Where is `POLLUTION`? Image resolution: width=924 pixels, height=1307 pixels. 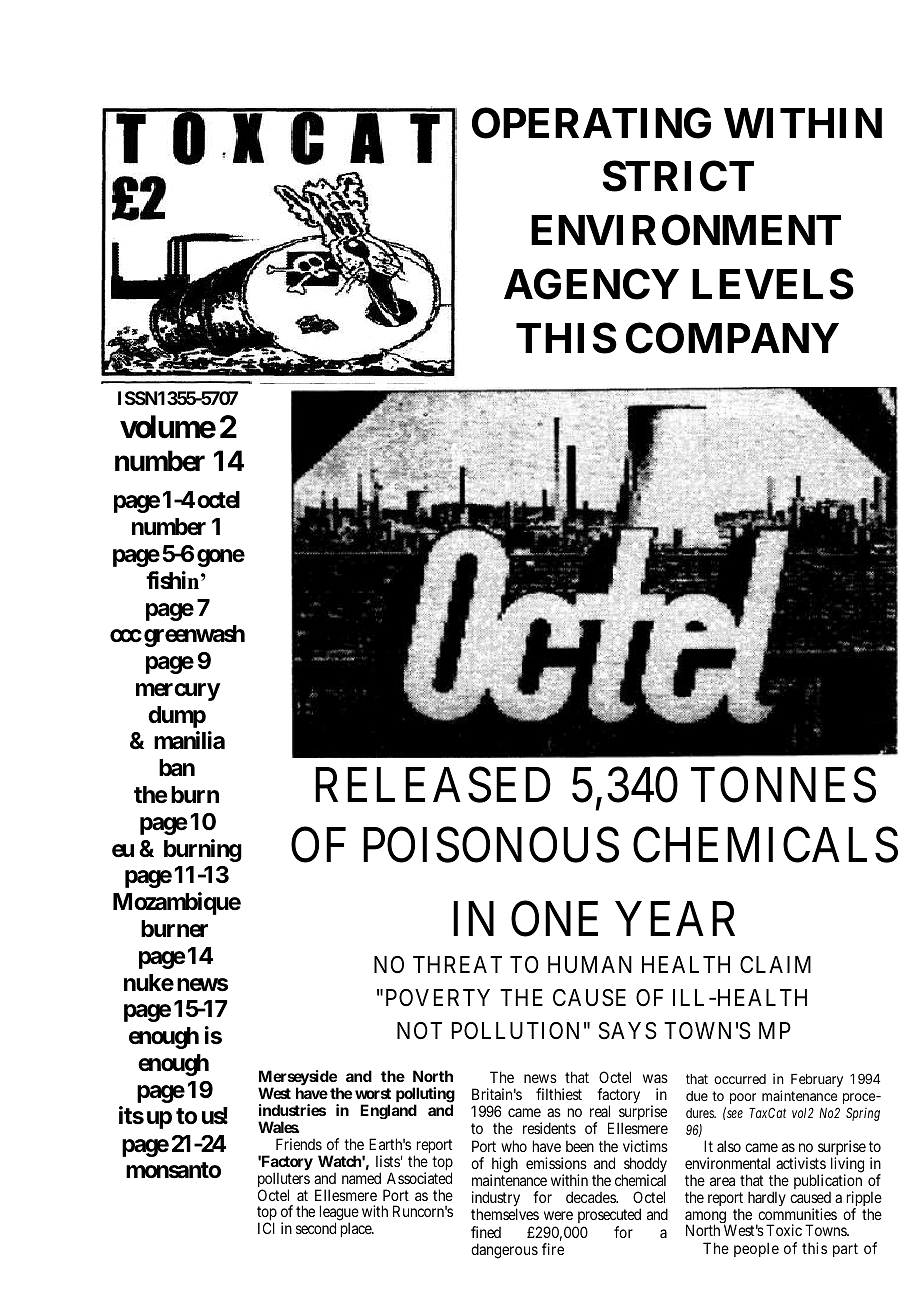 POLLUTION is located at coordinates (515, 1031).
